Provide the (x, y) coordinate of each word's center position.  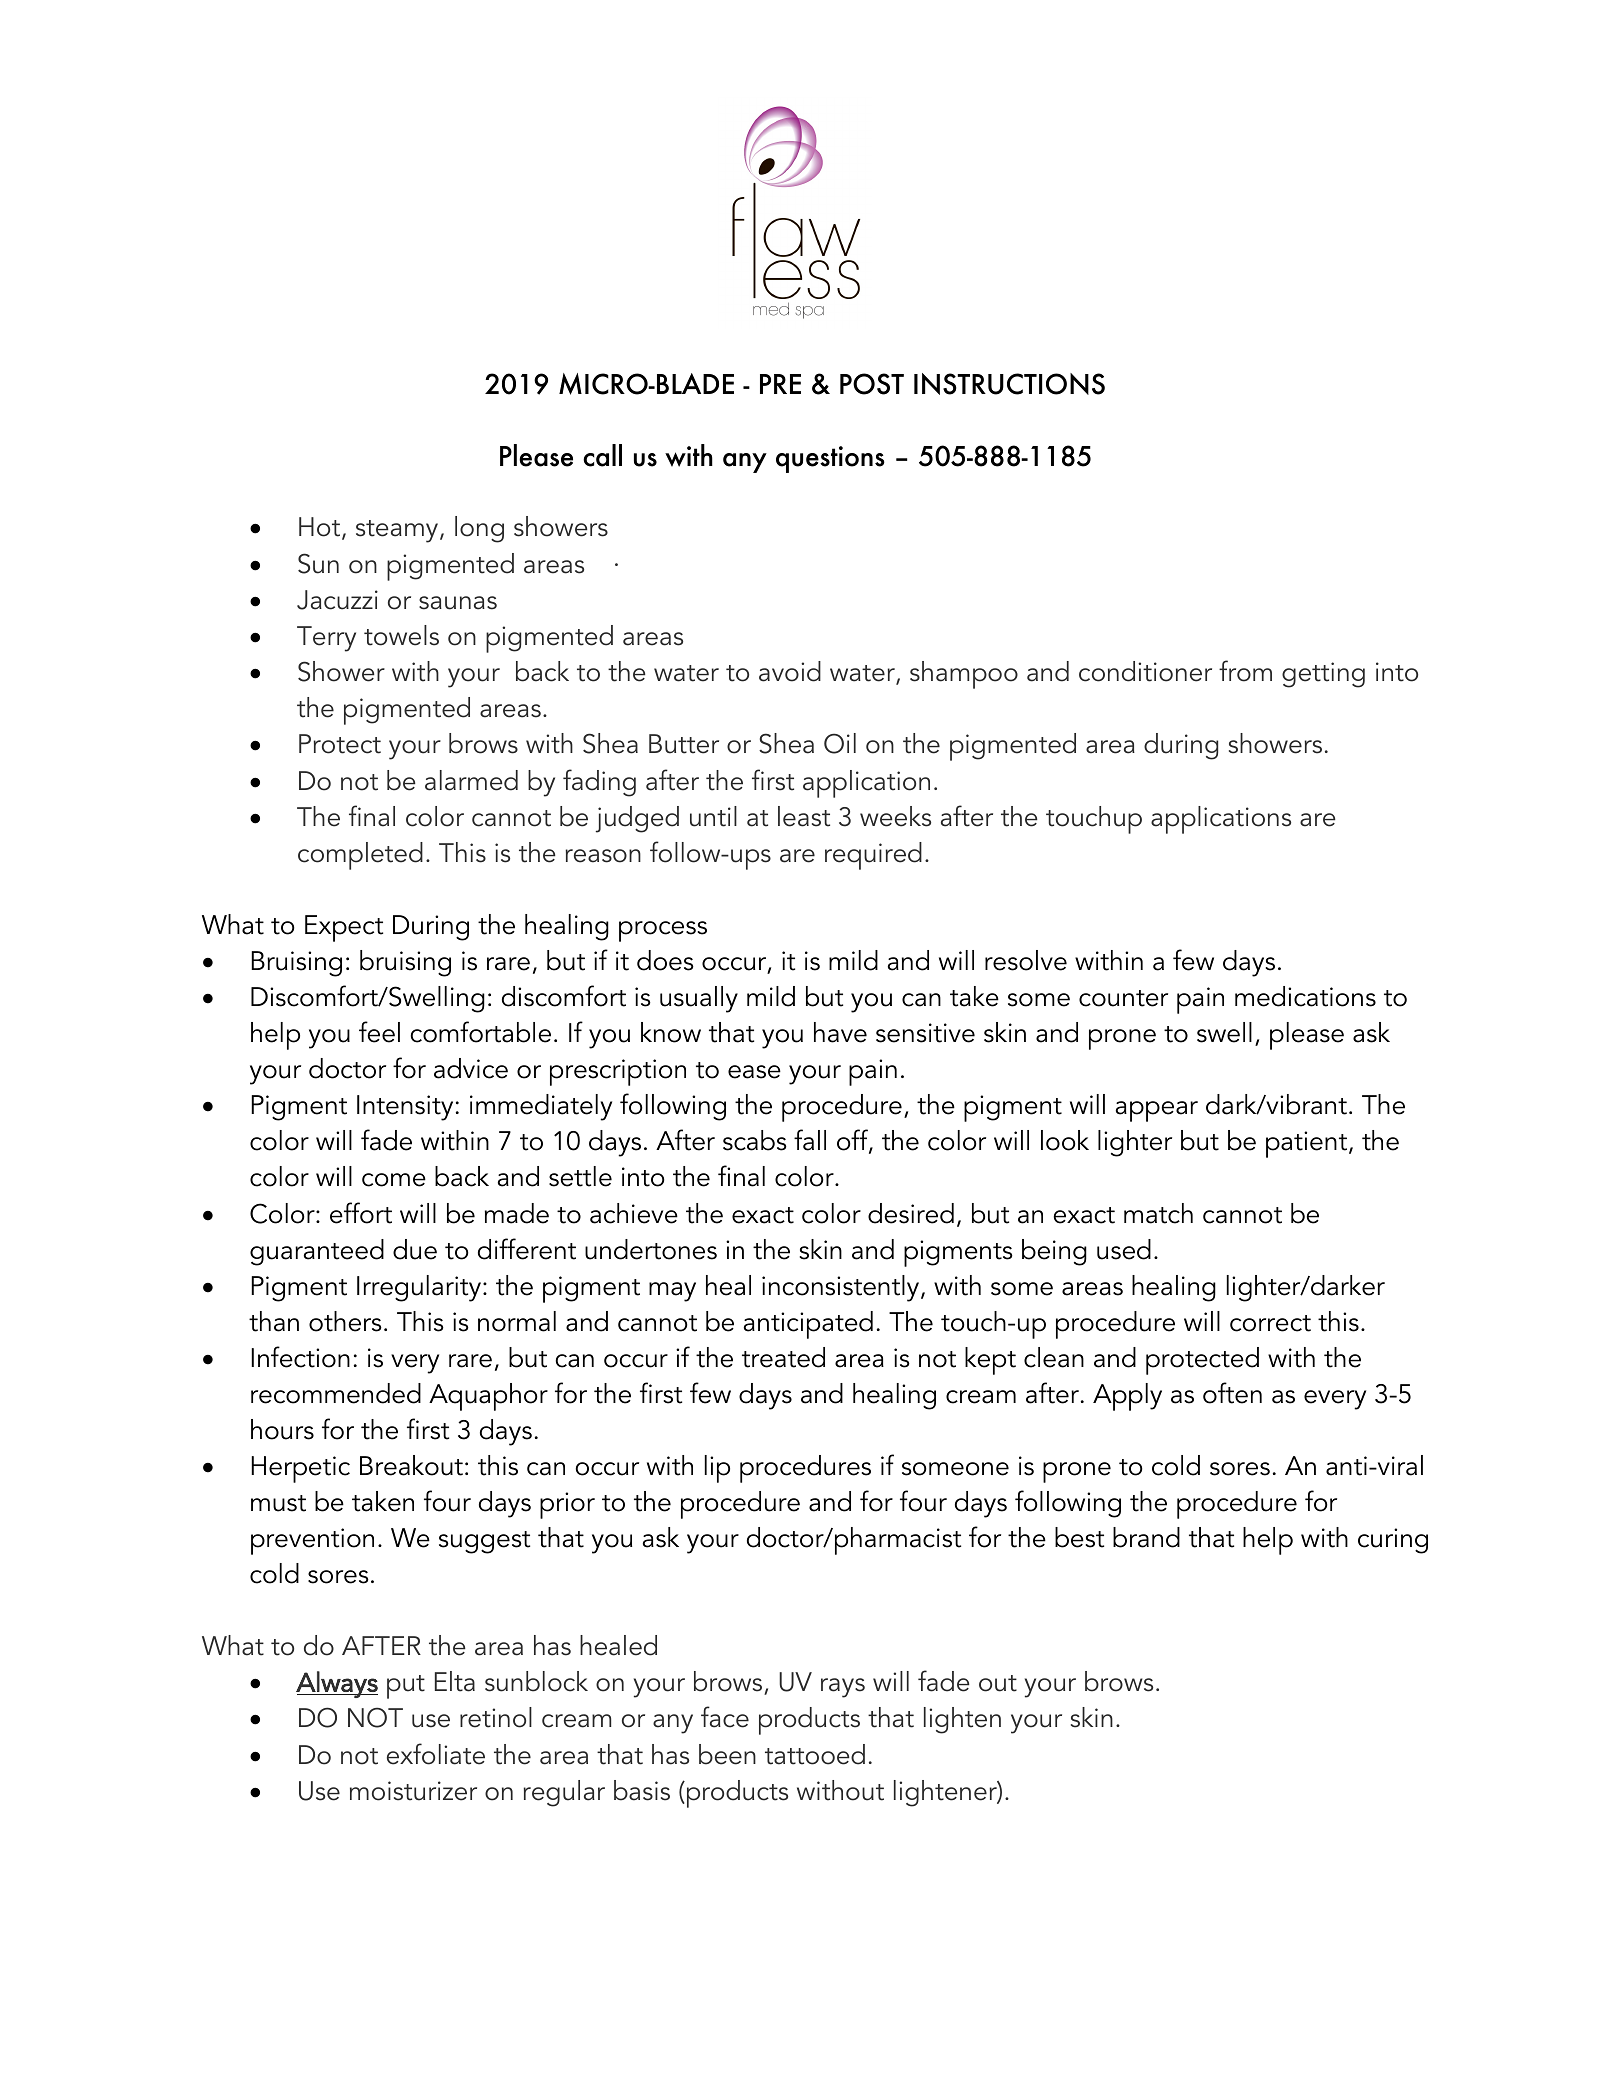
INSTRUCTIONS (1009, 384)
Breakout (411, 1465)
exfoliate (436, 1754)
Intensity (405, 1108)
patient (1308, 1144)
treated (783, 1357)
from (1245, 671)
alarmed (471, 780)
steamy (398, 531)
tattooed (815, 1754)
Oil (840, 743)
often (1232, 1393)
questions (830, 459)
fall (810, 1140)
